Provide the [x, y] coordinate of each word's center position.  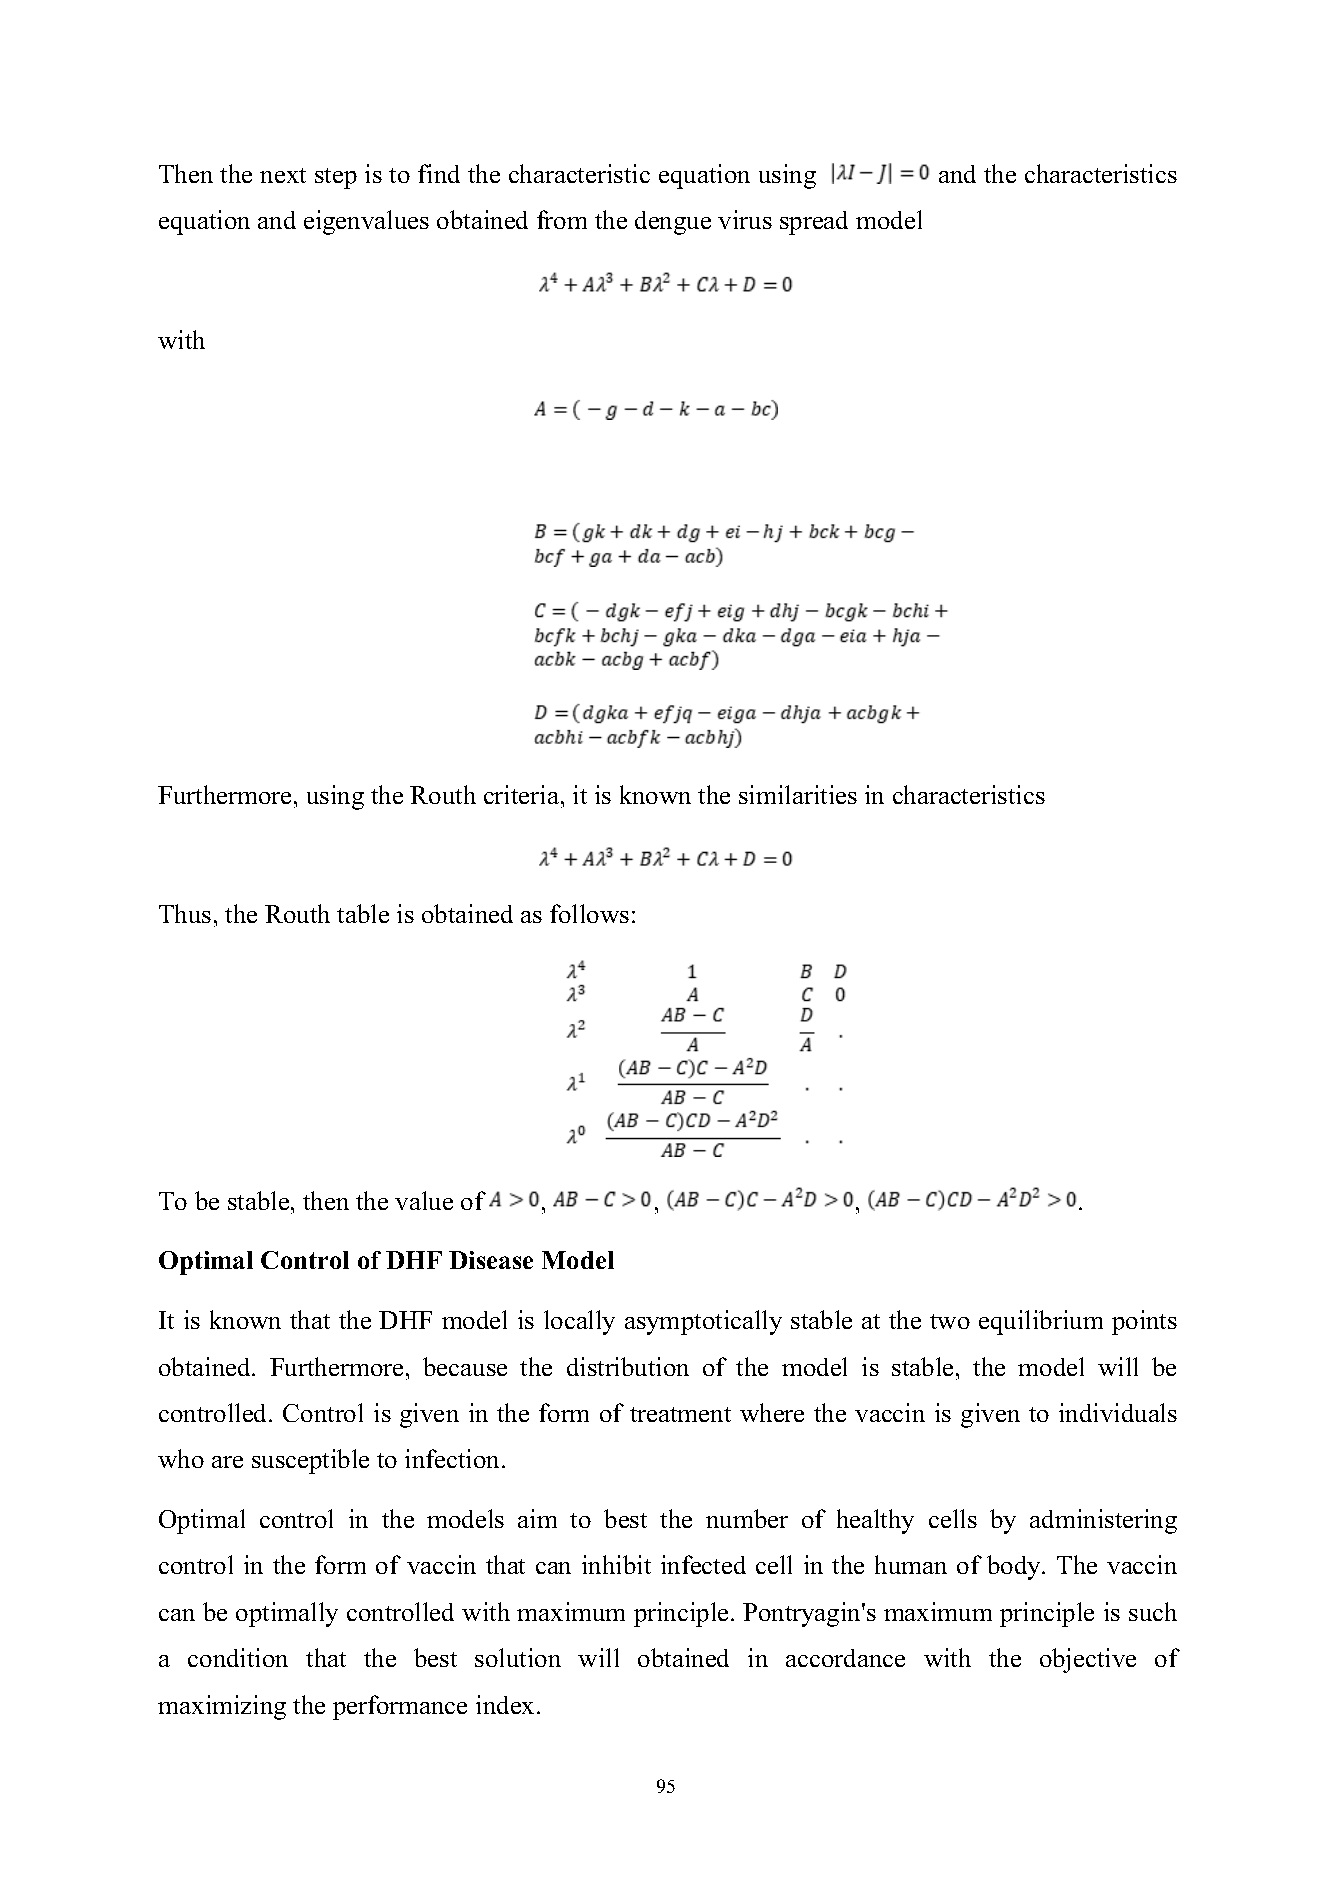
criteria [521, 794]
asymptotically [703, 1322]
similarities [798, 794]
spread [814, 223]
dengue [673, 223]
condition [238, 1657]
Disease [491, 1260]
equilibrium [1041, 1322]
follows [589, 913]
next [283, 175]
